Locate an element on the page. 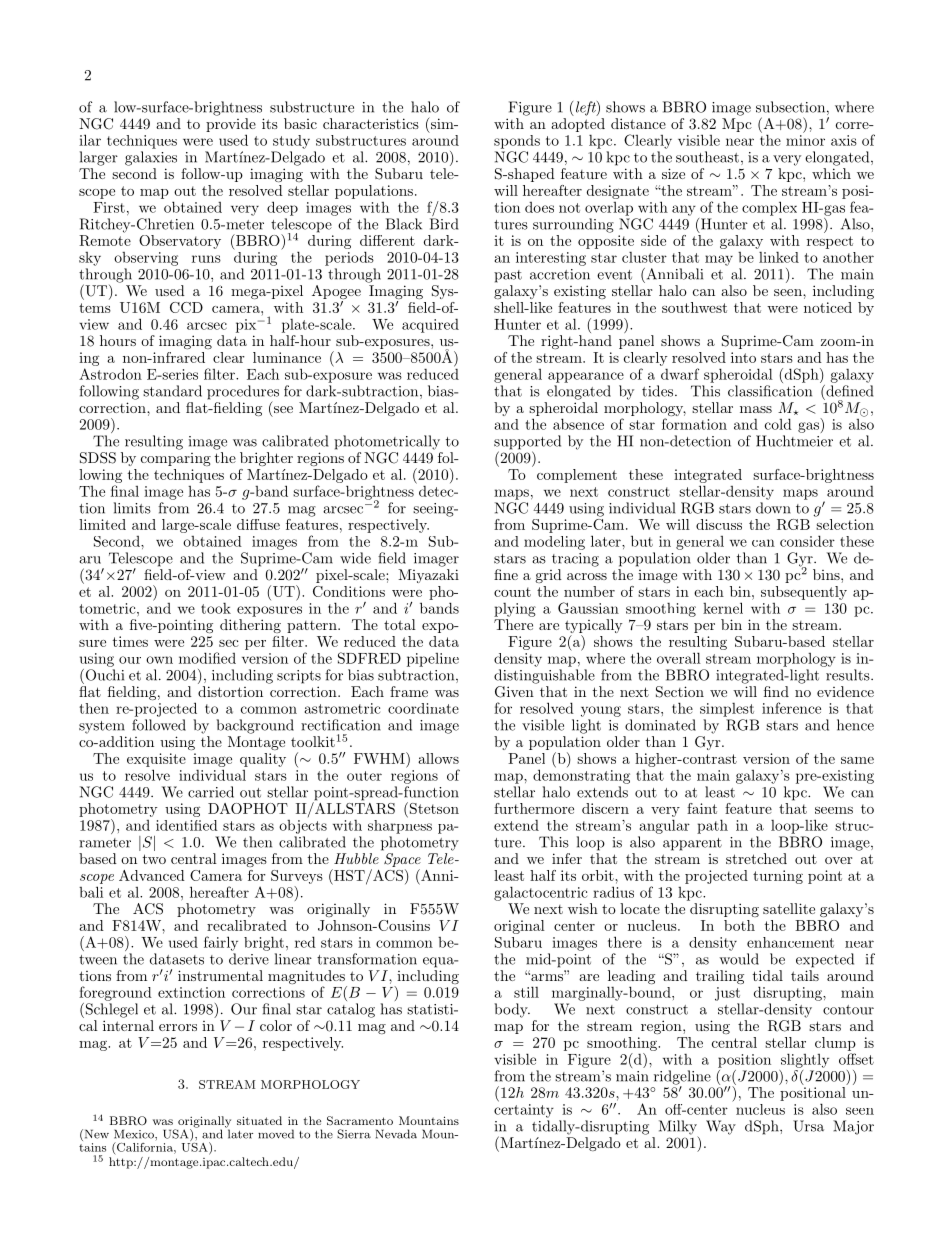  faint is located at coordinates (702, 808).
